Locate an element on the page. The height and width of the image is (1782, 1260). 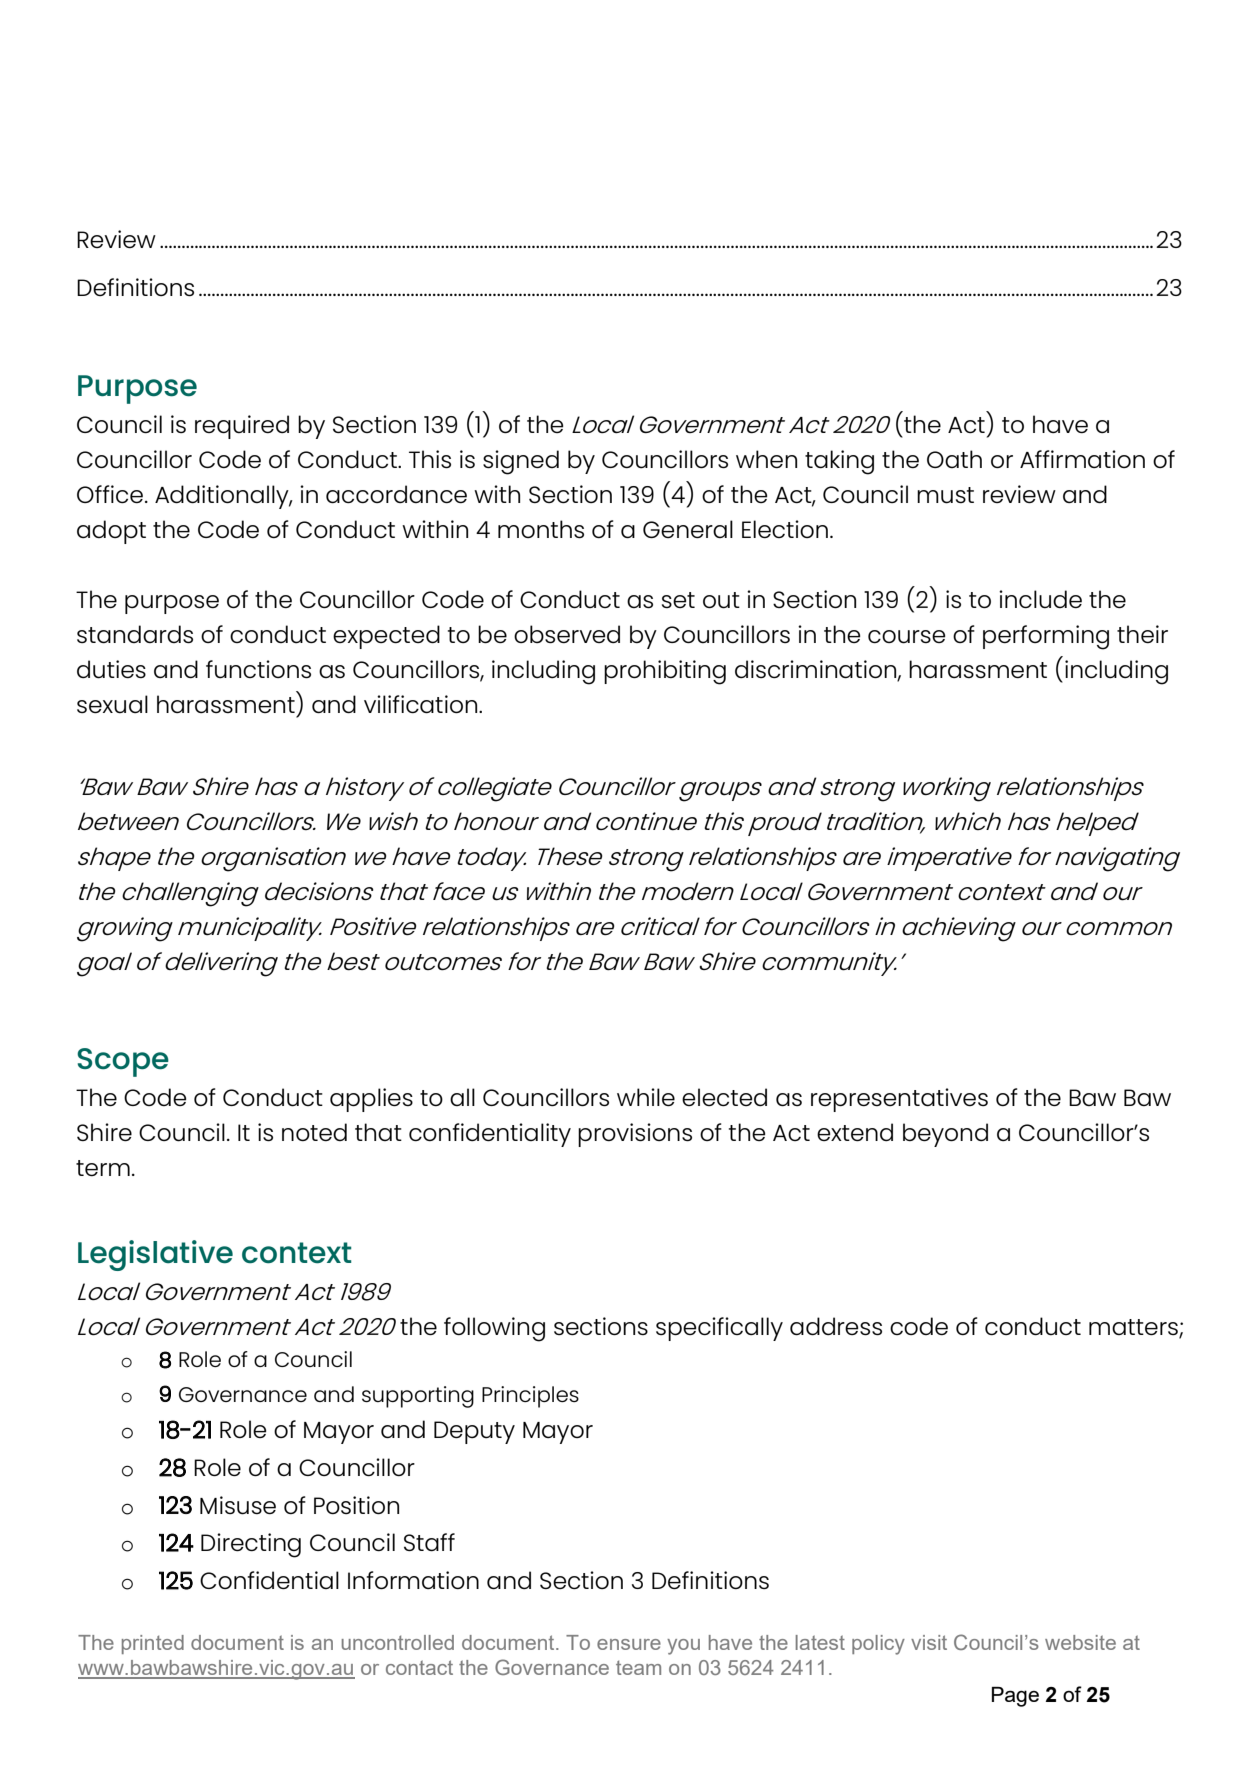
while is located at coordinates (646, 1097).
